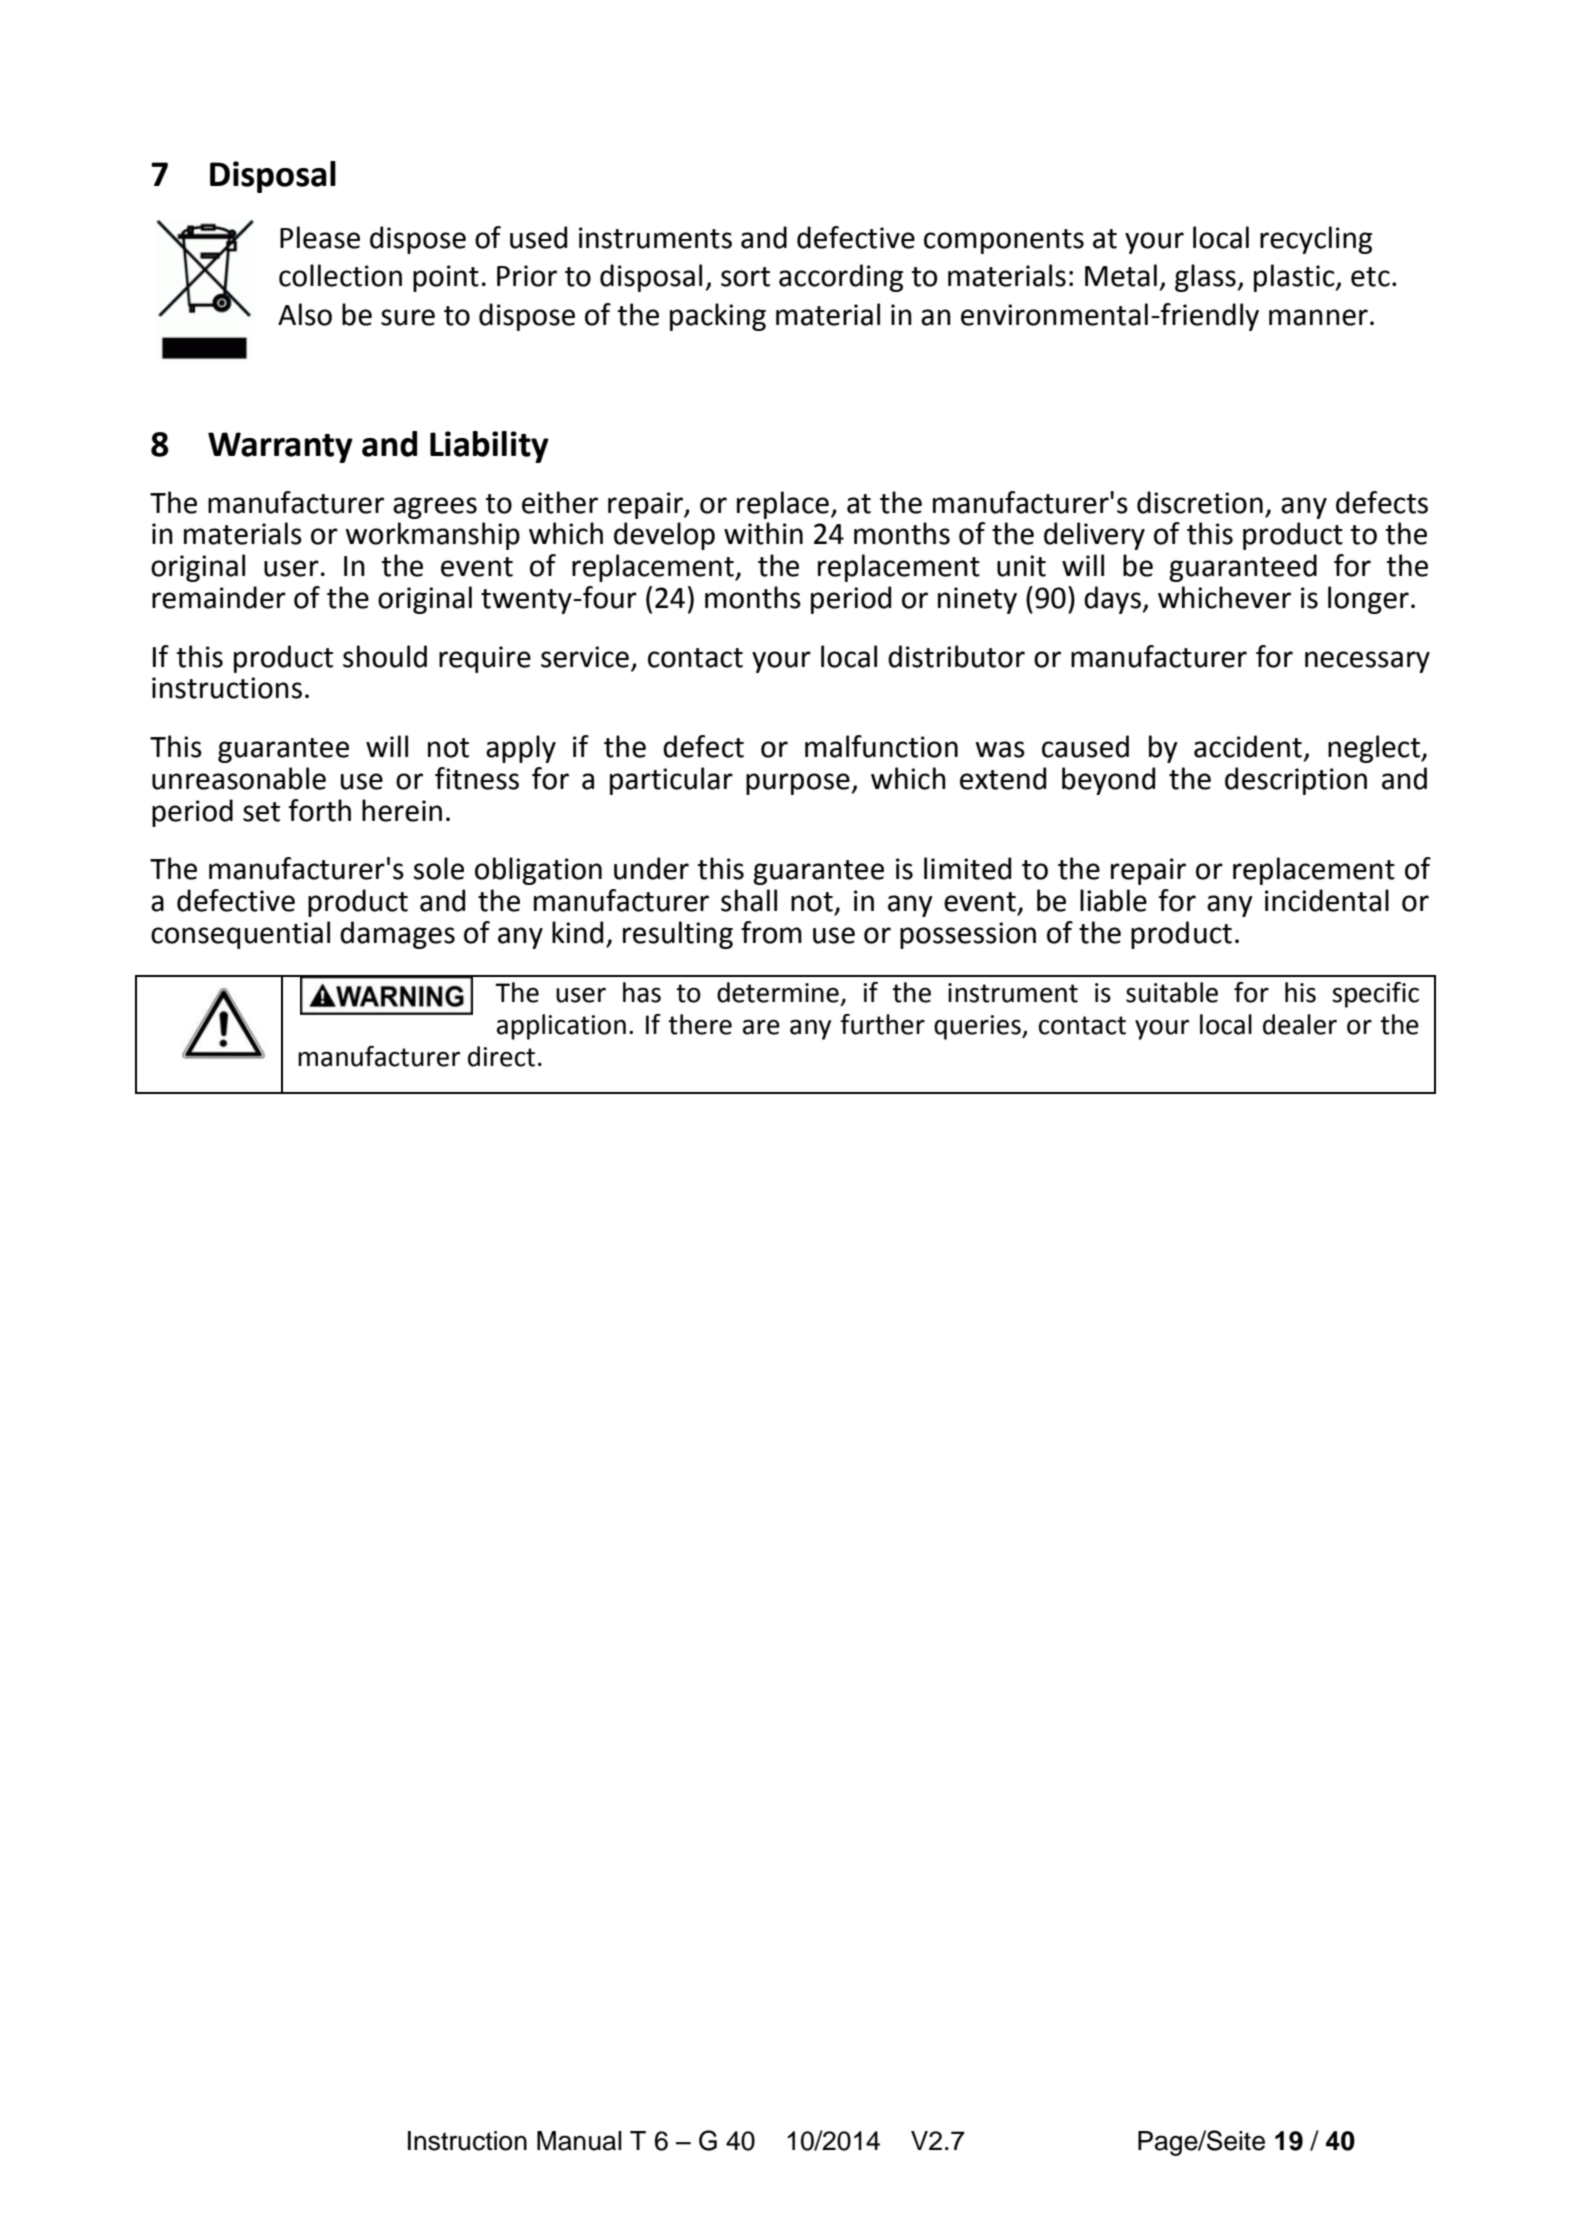 The height and width of the screenshot is (2235, 1581). I want to click on damages, so click(397, 935).
